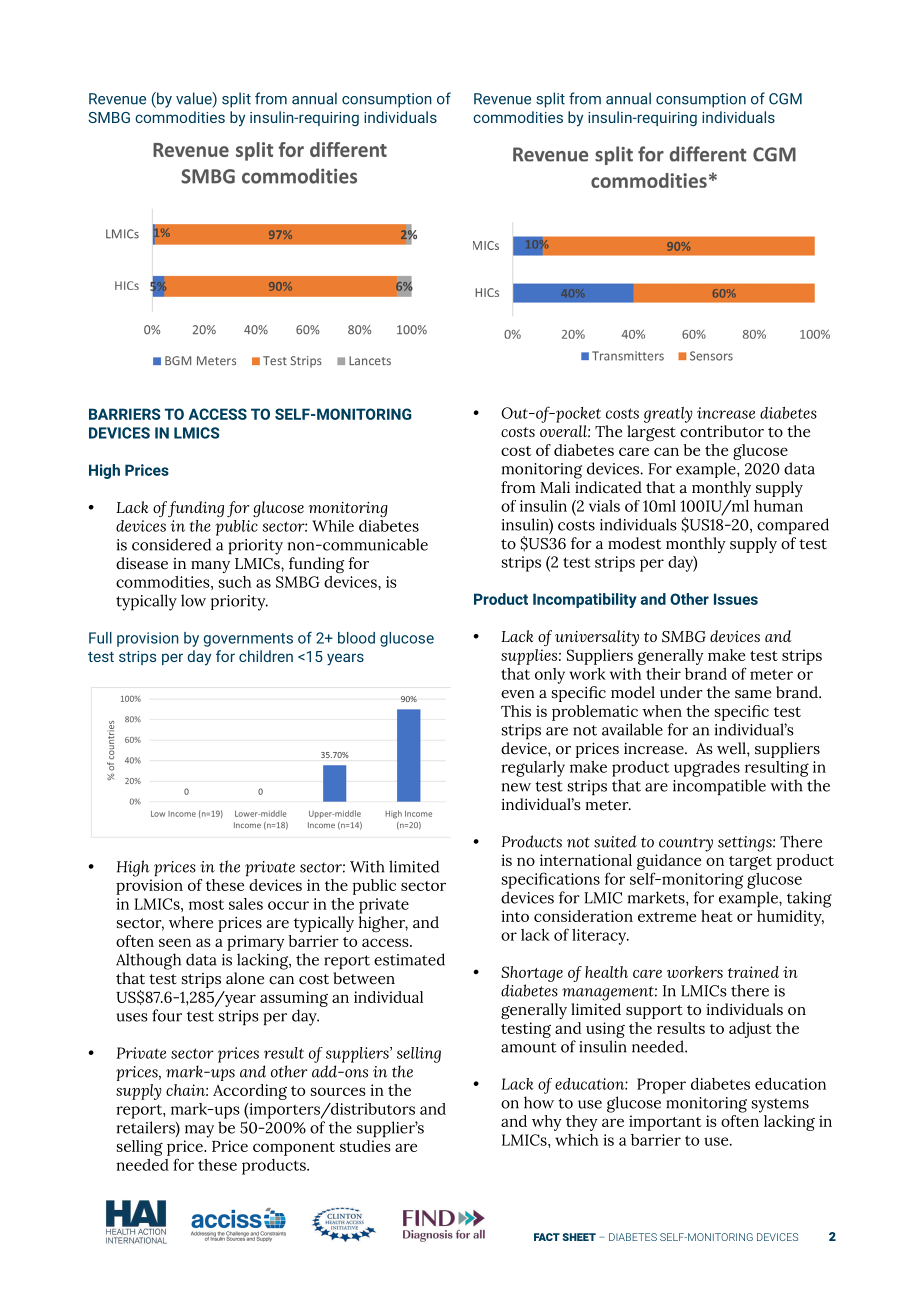 The height and width of the screenshot is (1308, 924). I want to click on CGM, so click(785, 99).
